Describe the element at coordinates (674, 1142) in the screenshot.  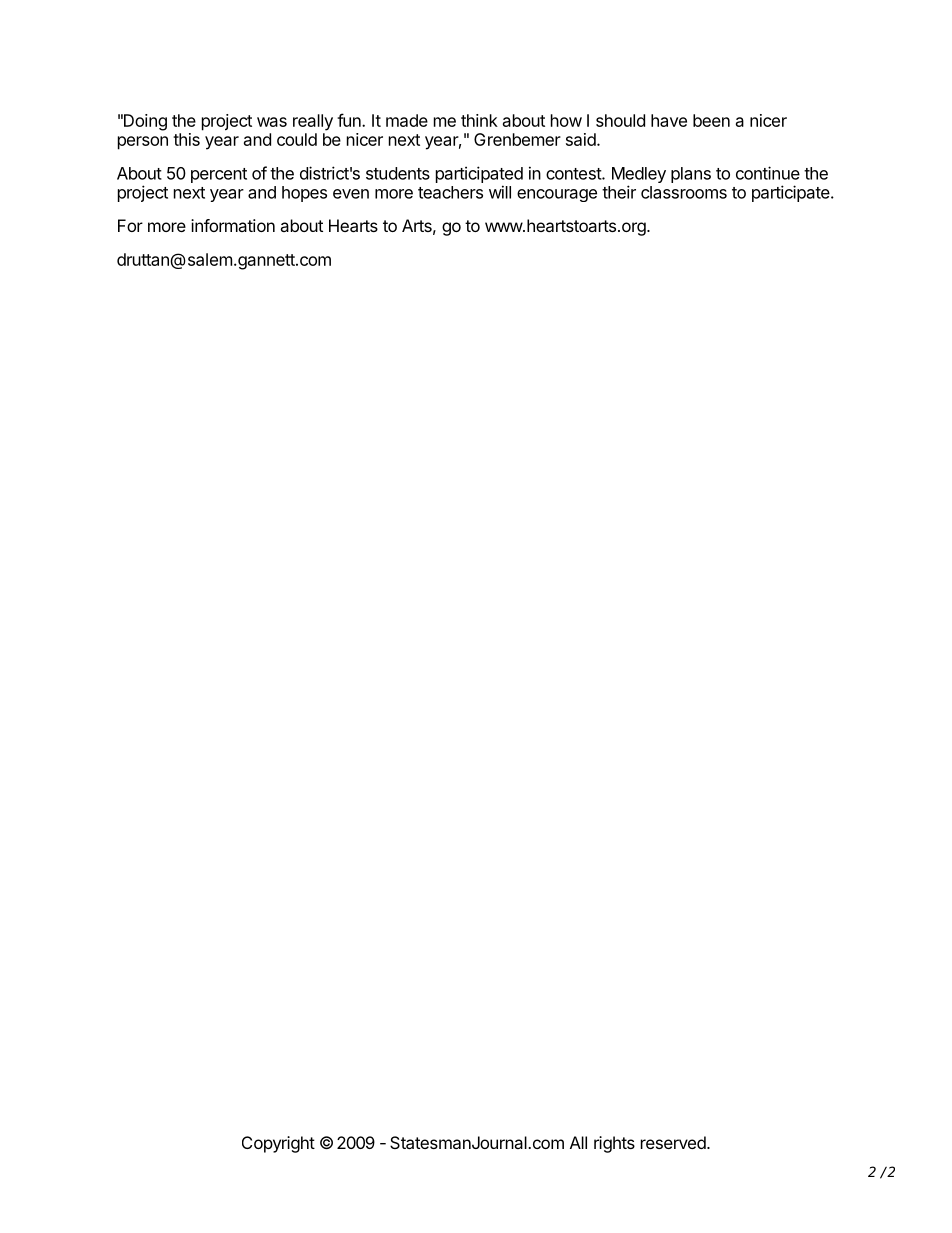
I see `reserved` at that location.
